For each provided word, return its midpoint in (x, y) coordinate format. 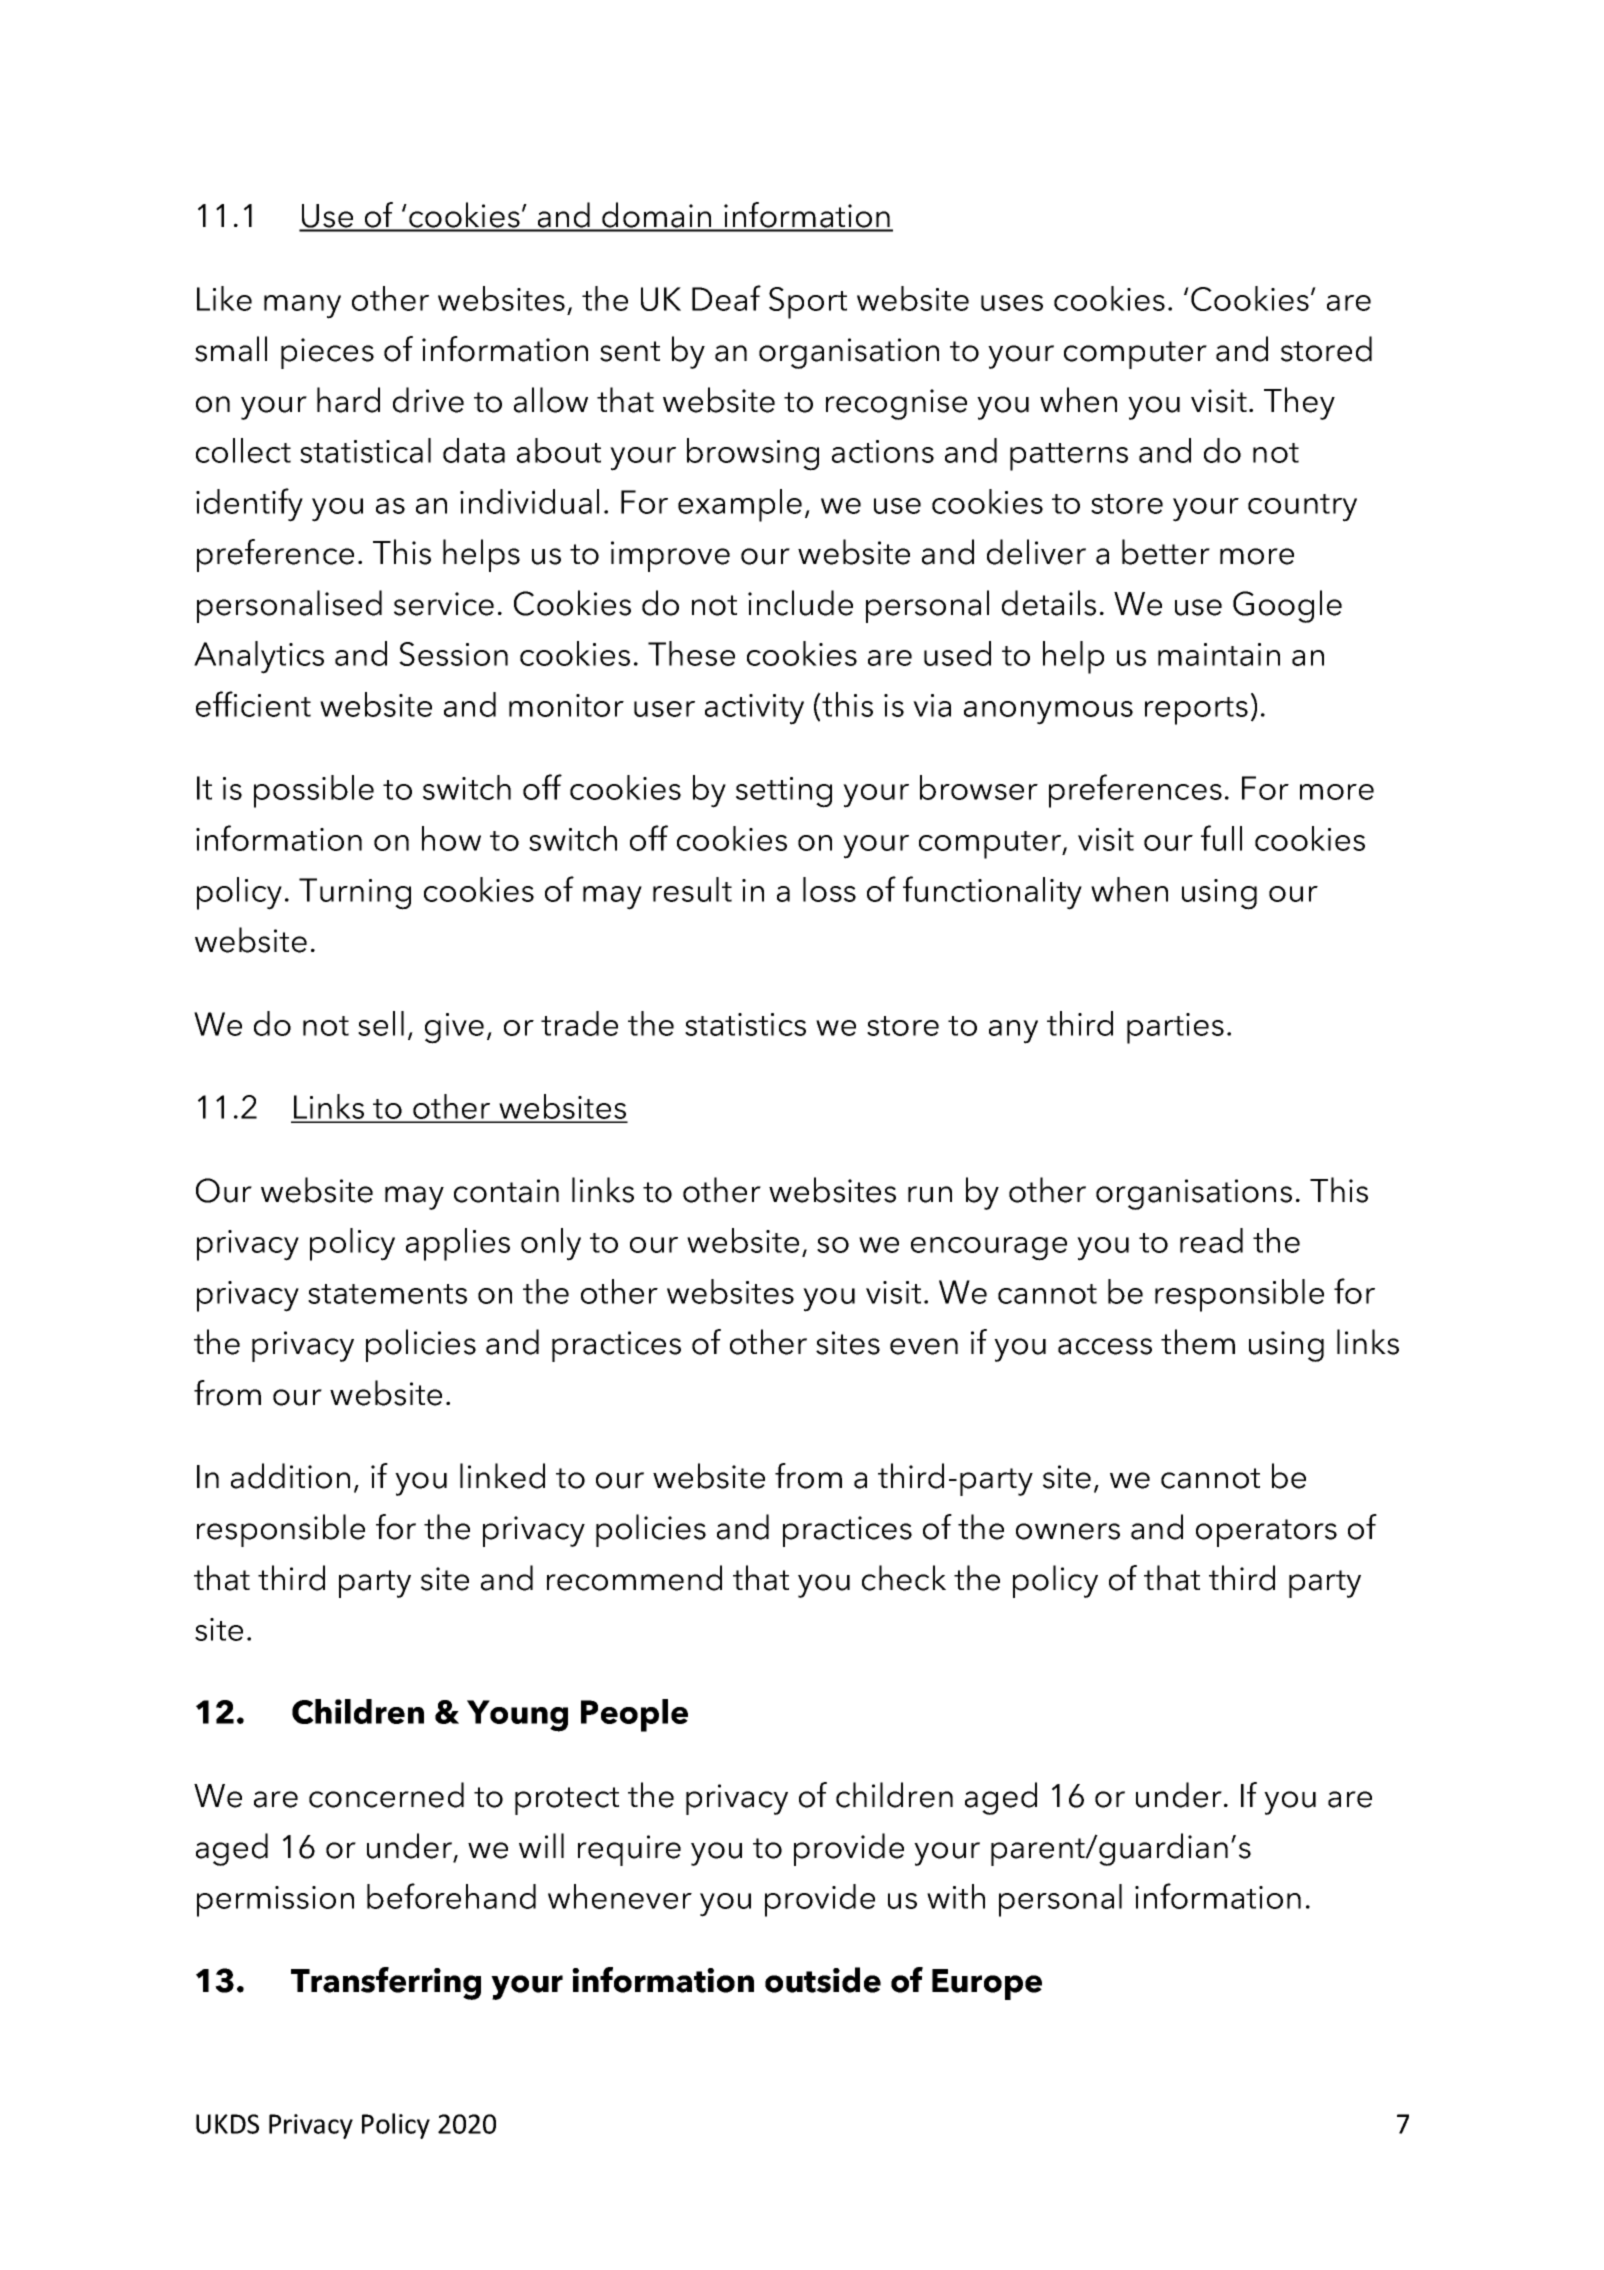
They (1299, 403)
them (1198, 1342)
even (924, 1346)
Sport (808, 303)
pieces (327, 353)
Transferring (386, 1983)
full (1221, 838)
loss (829, 889)
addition (290, 1476)
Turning (355, 894)
